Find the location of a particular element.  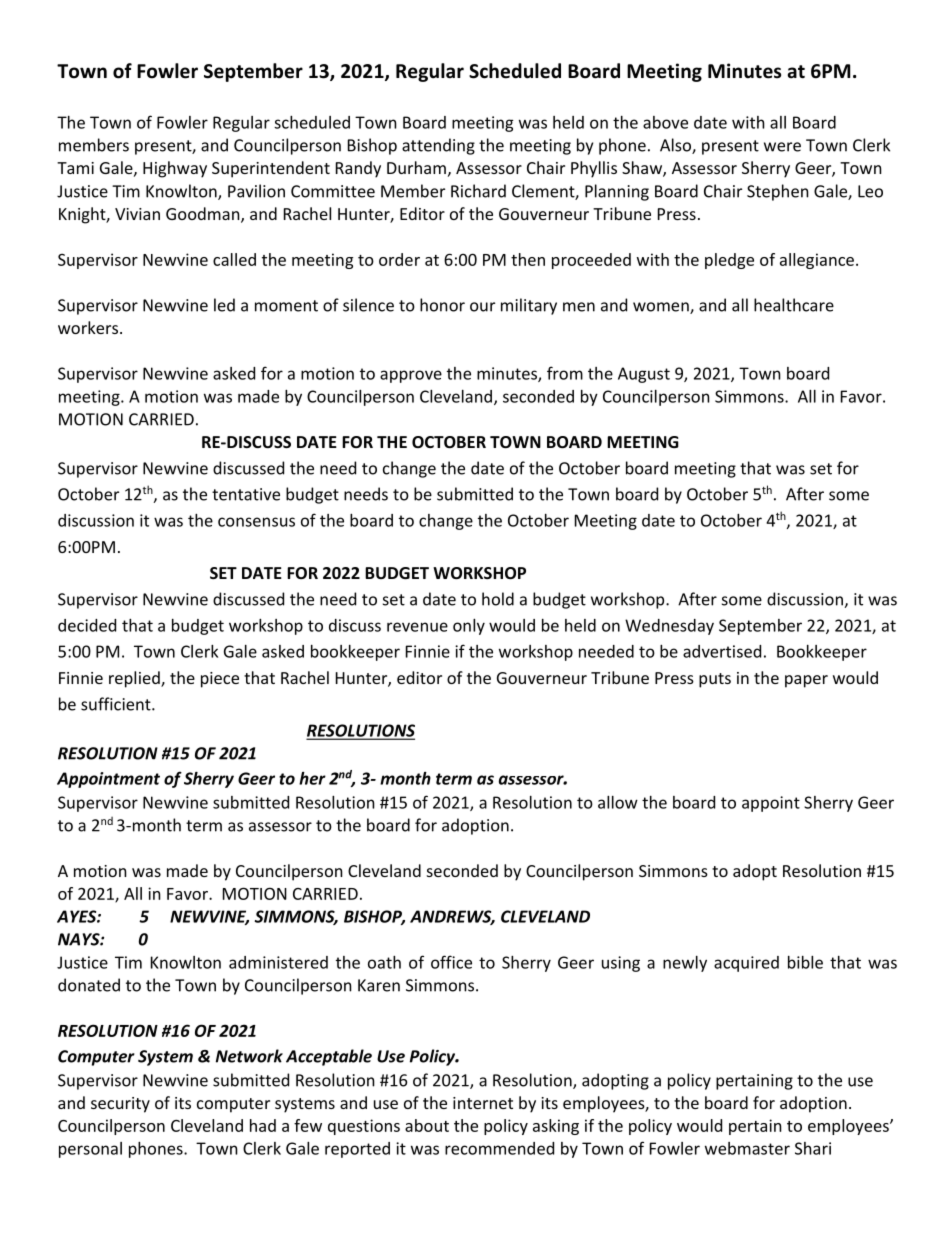

internet is located at coordinates (483, 1103).
